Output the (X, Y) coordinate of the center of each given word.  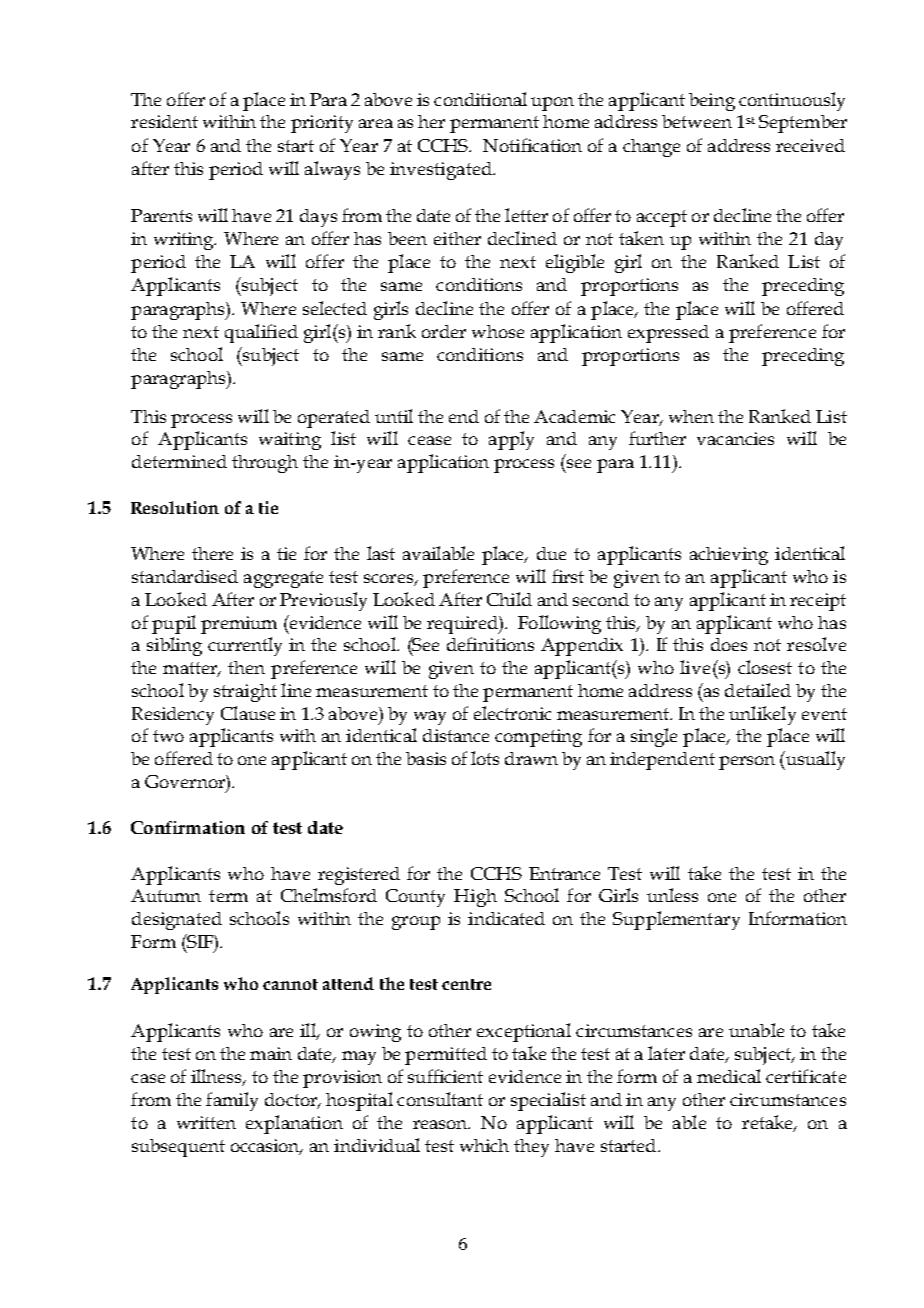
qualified (261, 333)
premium (239, 625)
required (463, 625)
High (475, 898)
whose (498, 331)
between (697, 121)
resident (164, 121)
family (232, 1101)
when (691, 416)
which (484, 1145)
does (729, 644)
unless (672, 895)
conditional (480, 99)
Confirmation (188, 827)
